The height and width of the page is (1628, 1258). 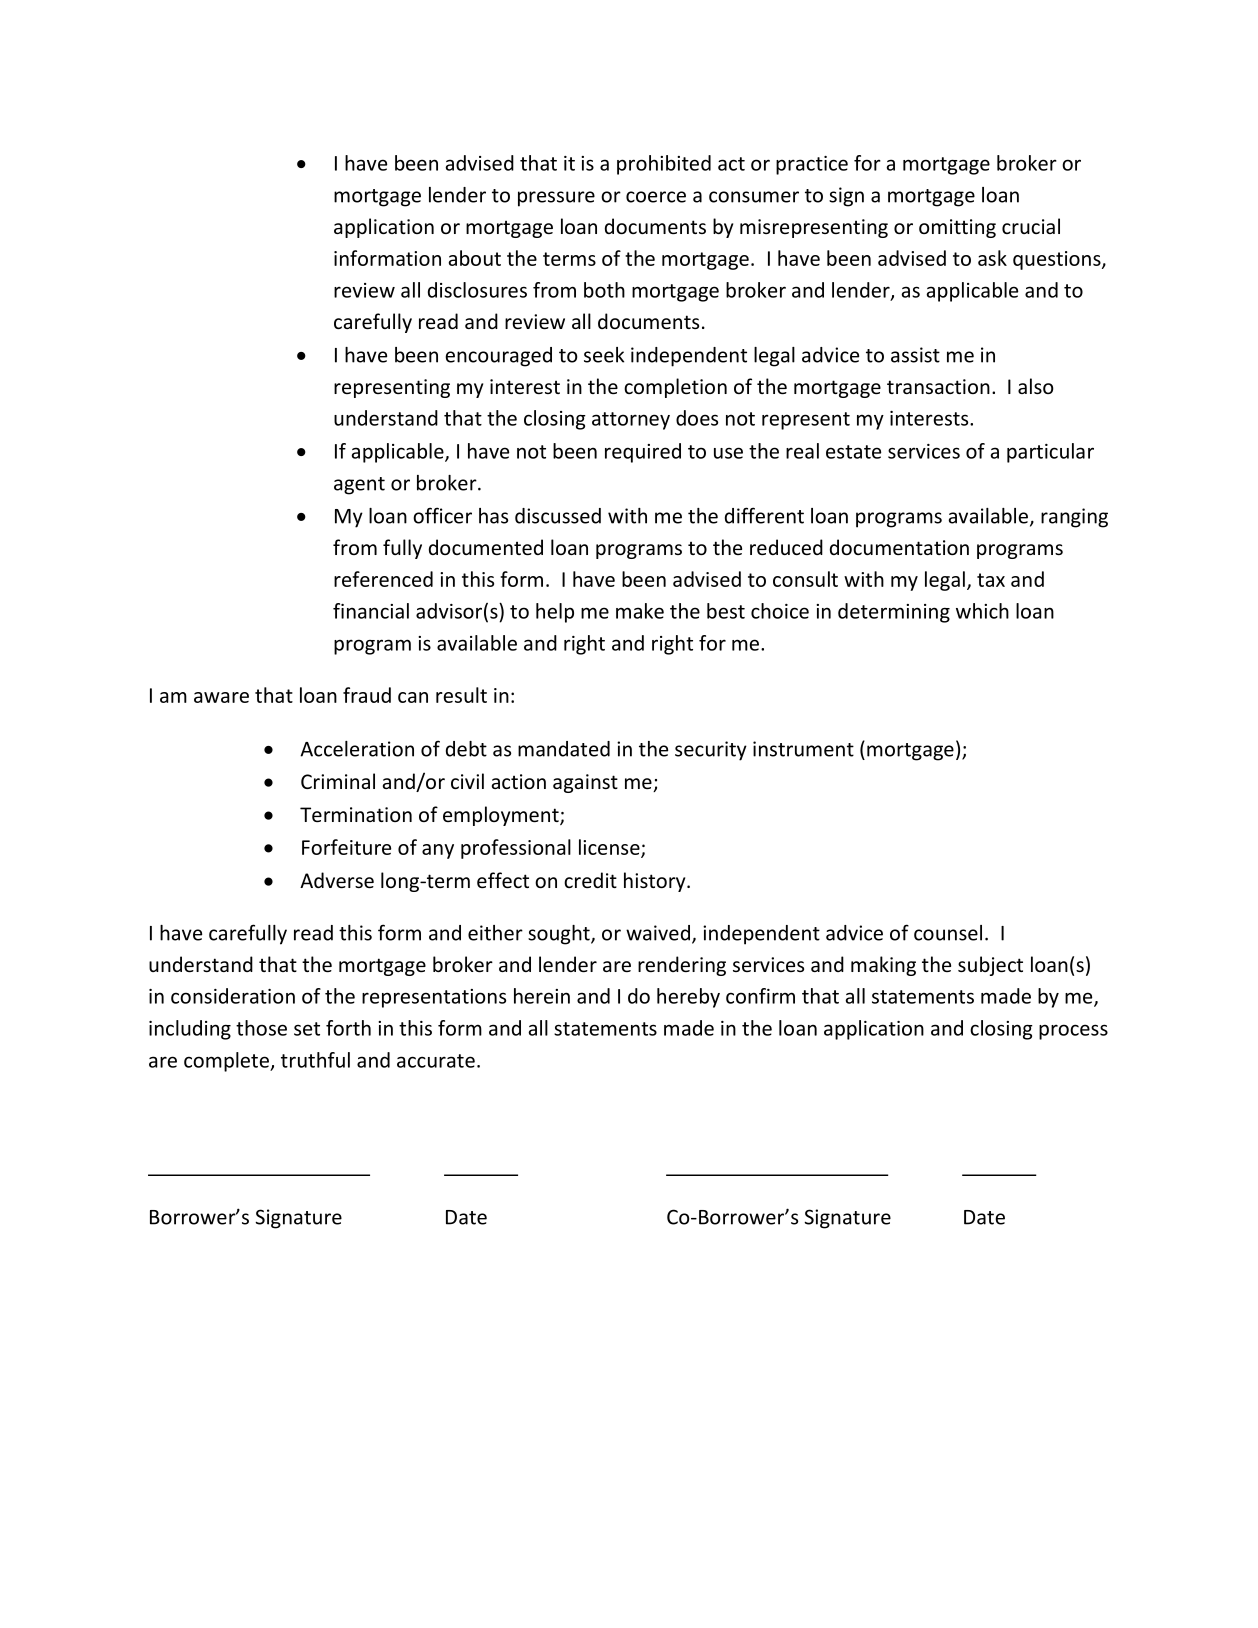 I want to click on make, so click(x=640, y=611).
